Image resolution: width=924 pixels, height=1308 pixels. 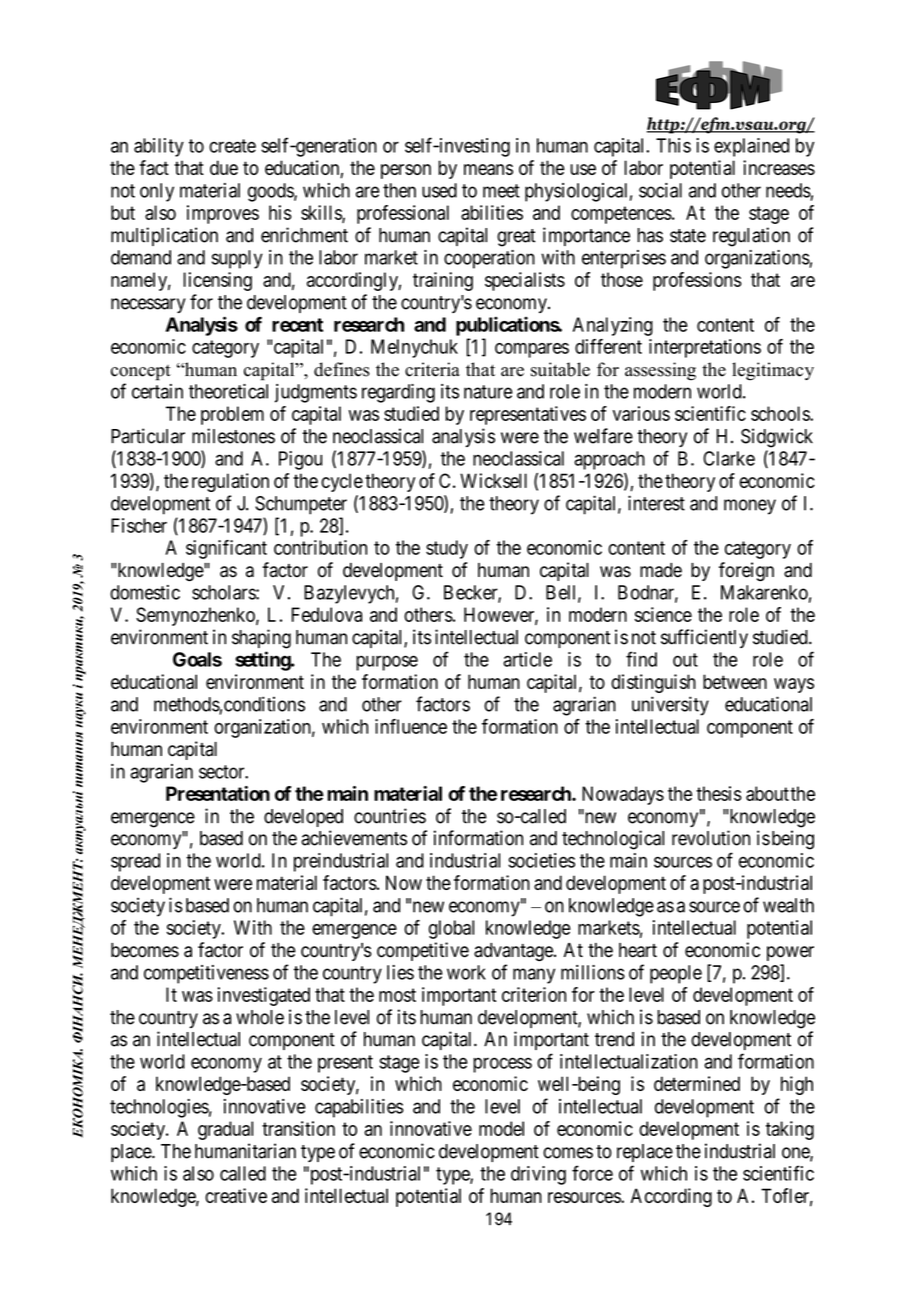 I want to click on gradual, so click(x=225, y=1130).
